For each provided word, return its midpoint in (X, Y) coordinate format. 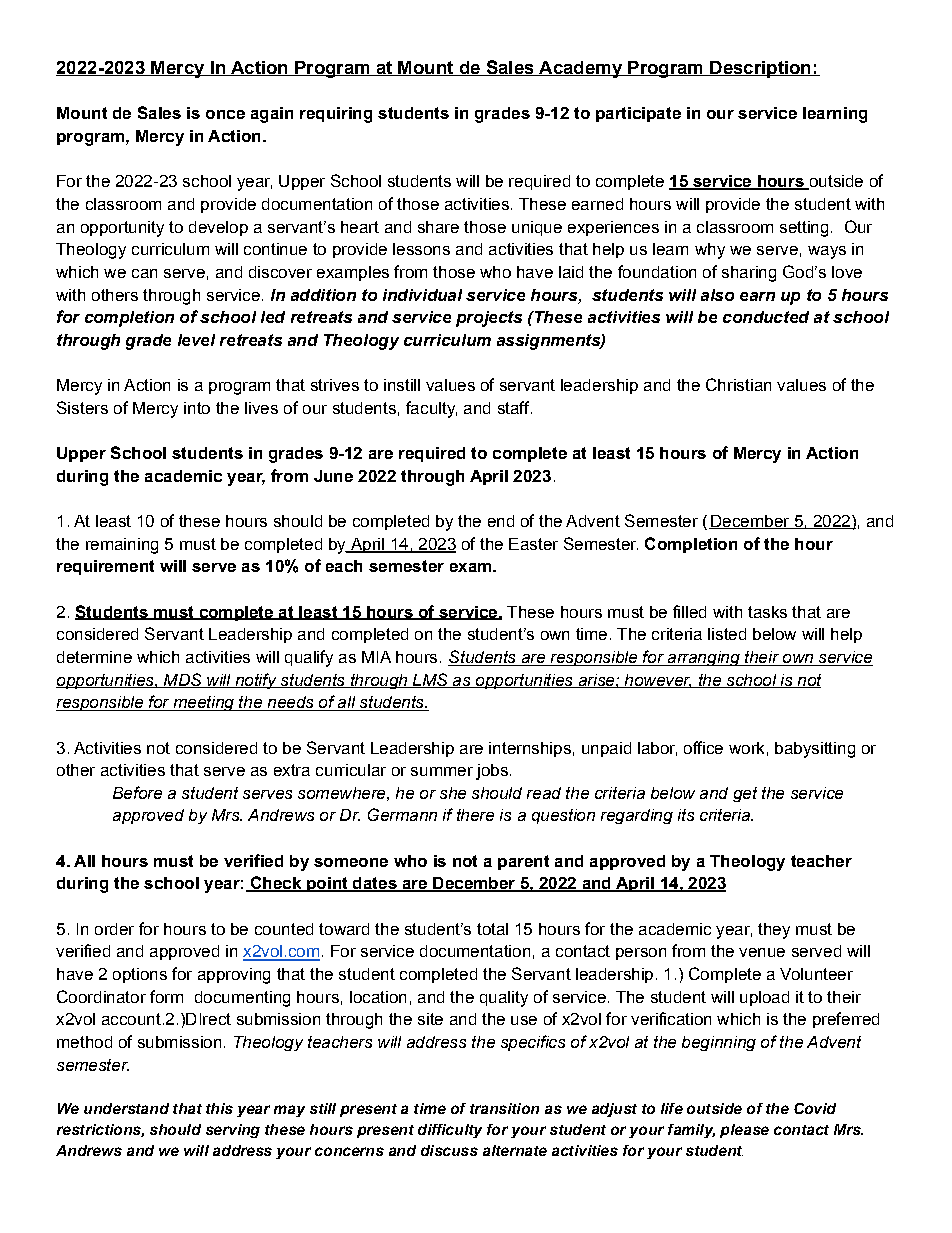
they (774, 931)
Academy (580, 69)
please (744, 1131)
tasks (767, 612)
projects (489, 319)
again (272, 115)
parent (523, 862)
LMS (430, 680)
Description (760, 69)
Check (275, 884)
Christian (738, 384)
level (196, 340)
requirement (105, 567)
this (219, 1108)
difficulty (450, 1131)
